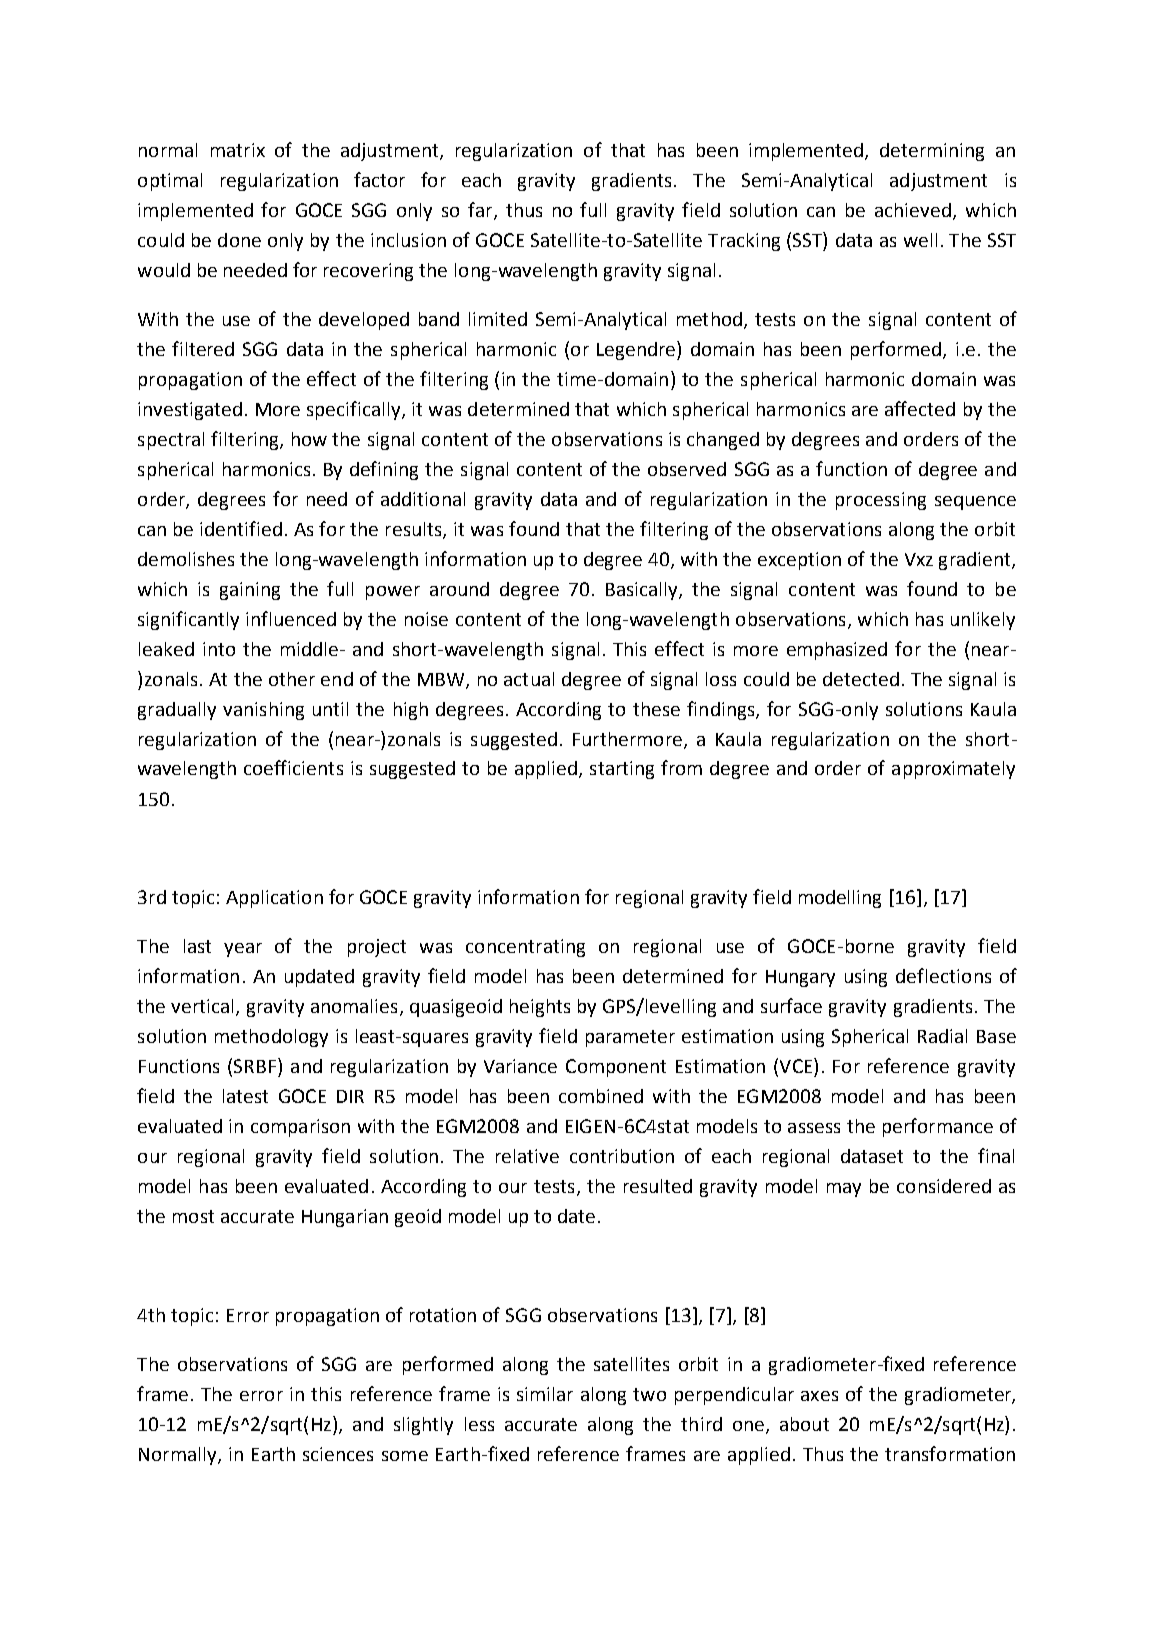  Describe the element at coordinates (601, 1096) in the image. I see `combined` at that location.
